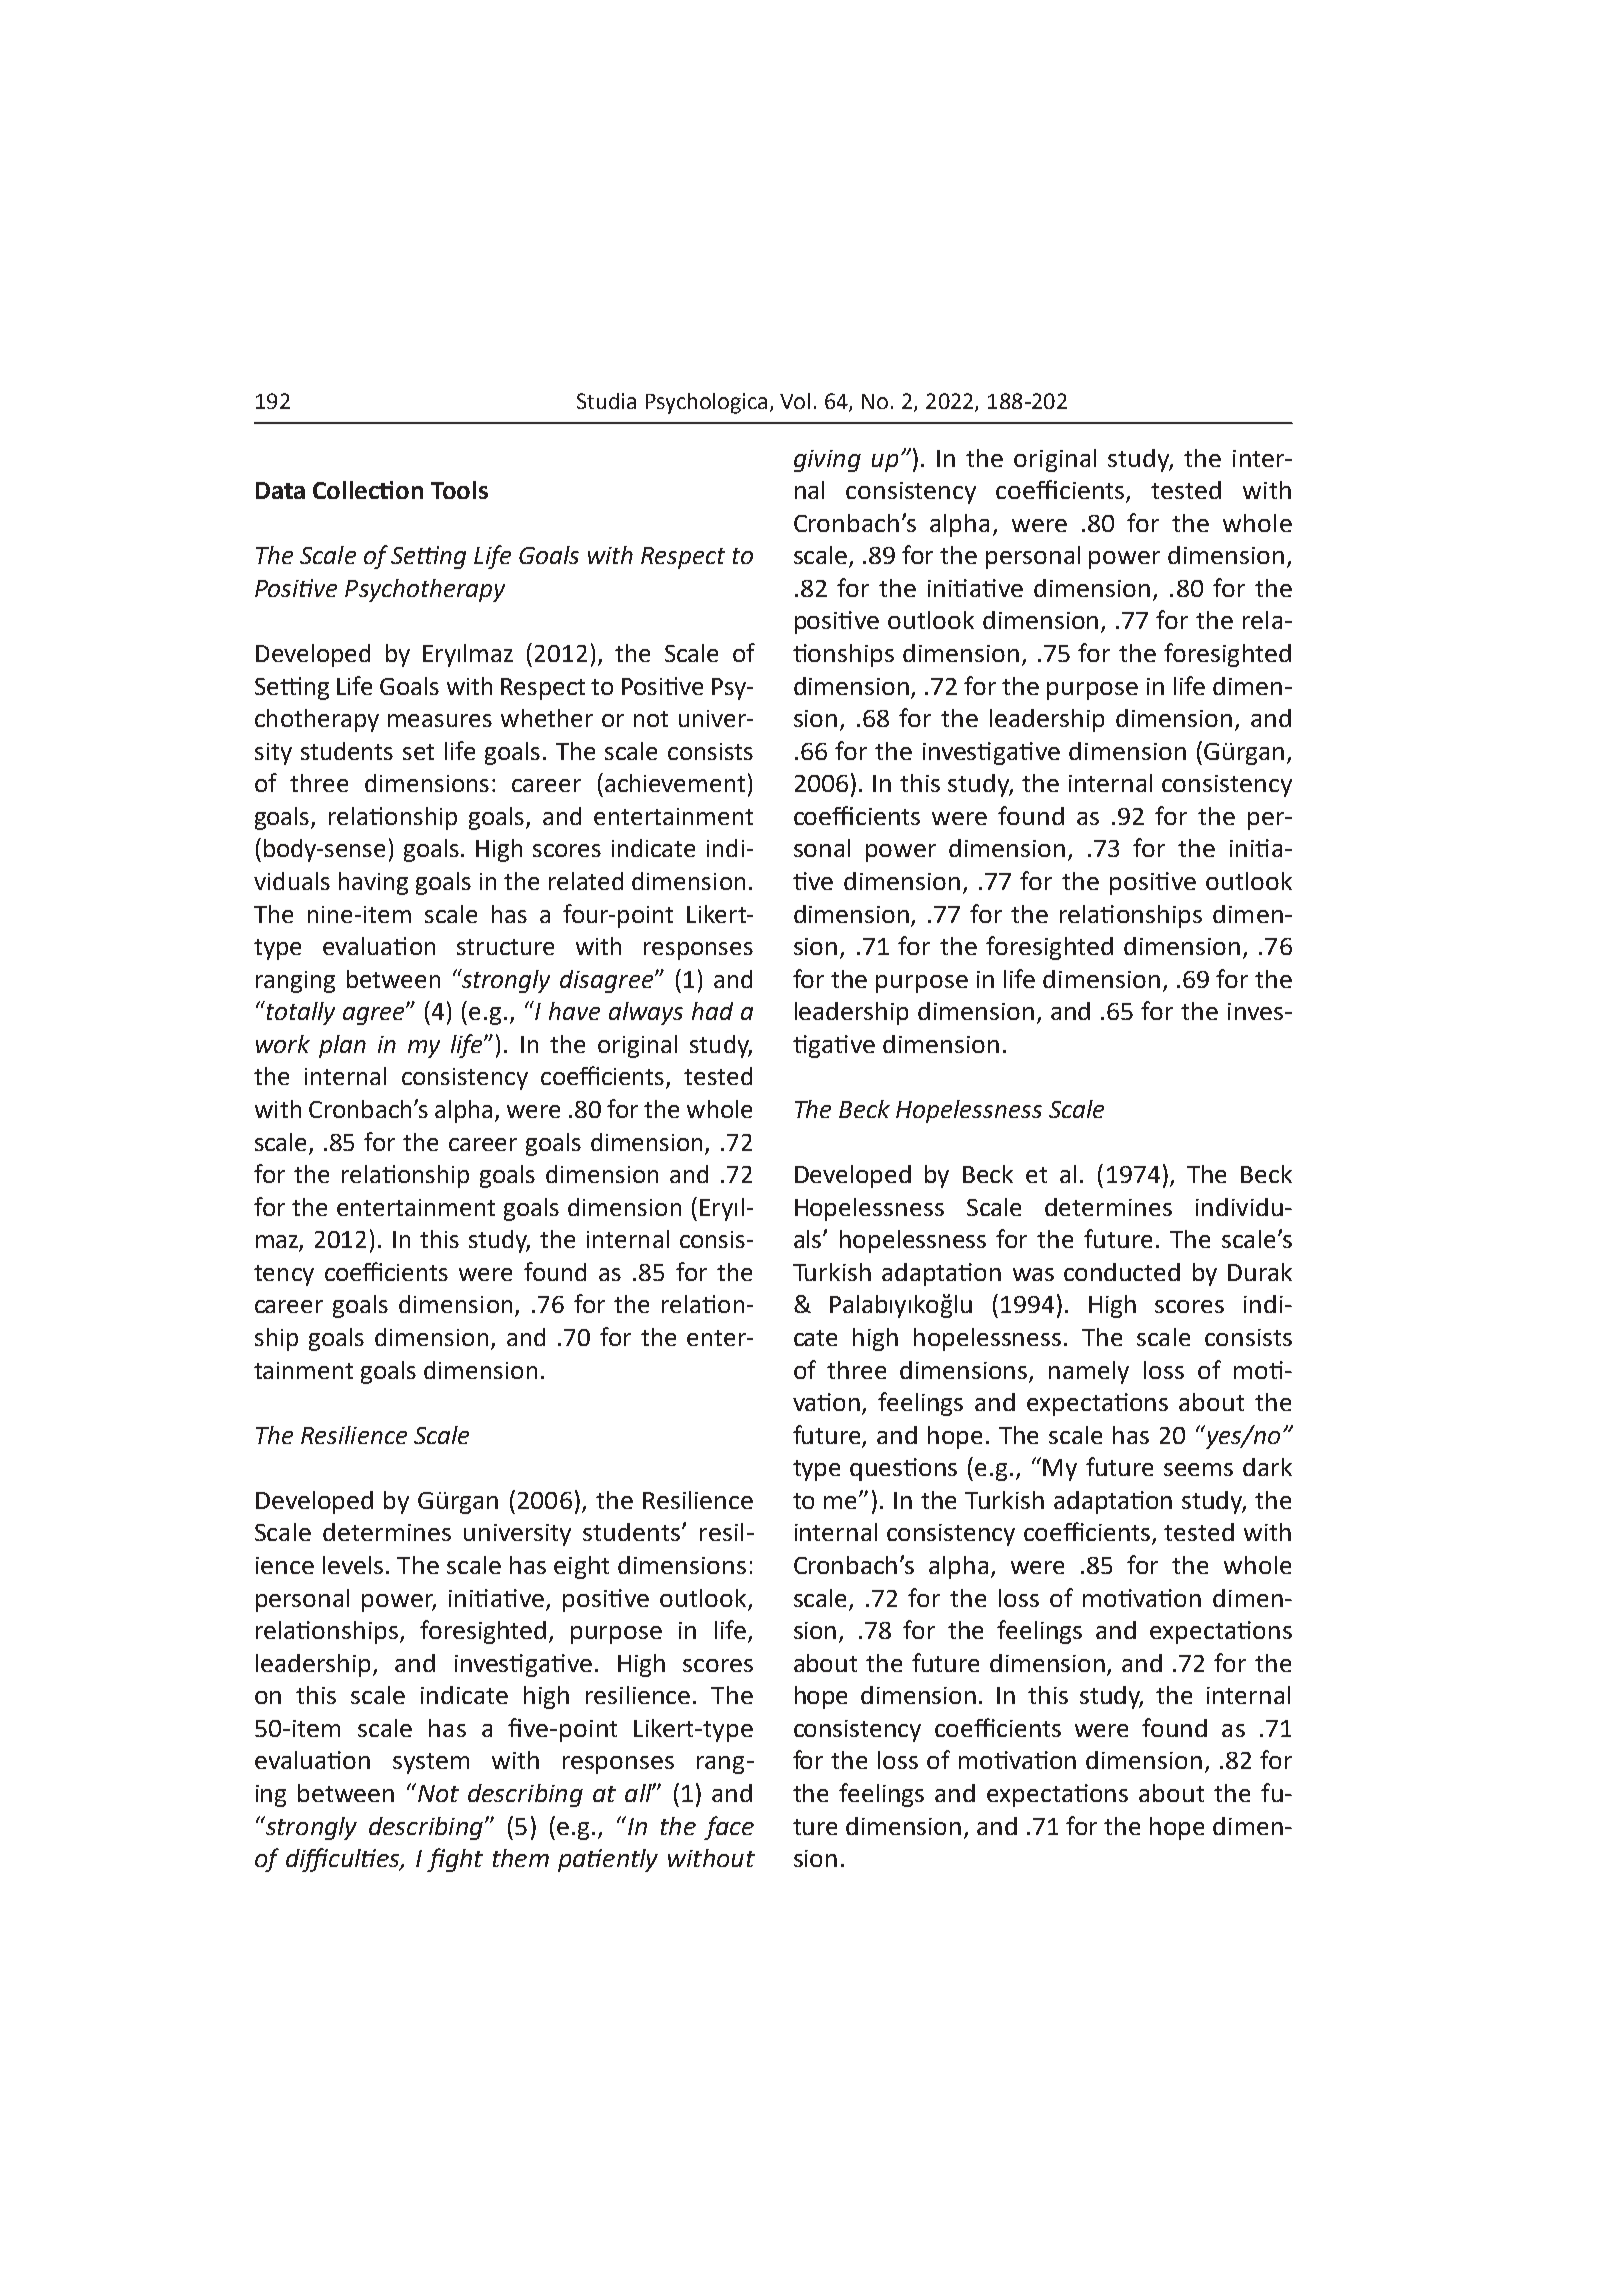 The width and height of the image is (1616, 2285). What do you see at coordinates (1198, 1469) in the image?
I see `seems` at bounding box center [1198, 1469].
